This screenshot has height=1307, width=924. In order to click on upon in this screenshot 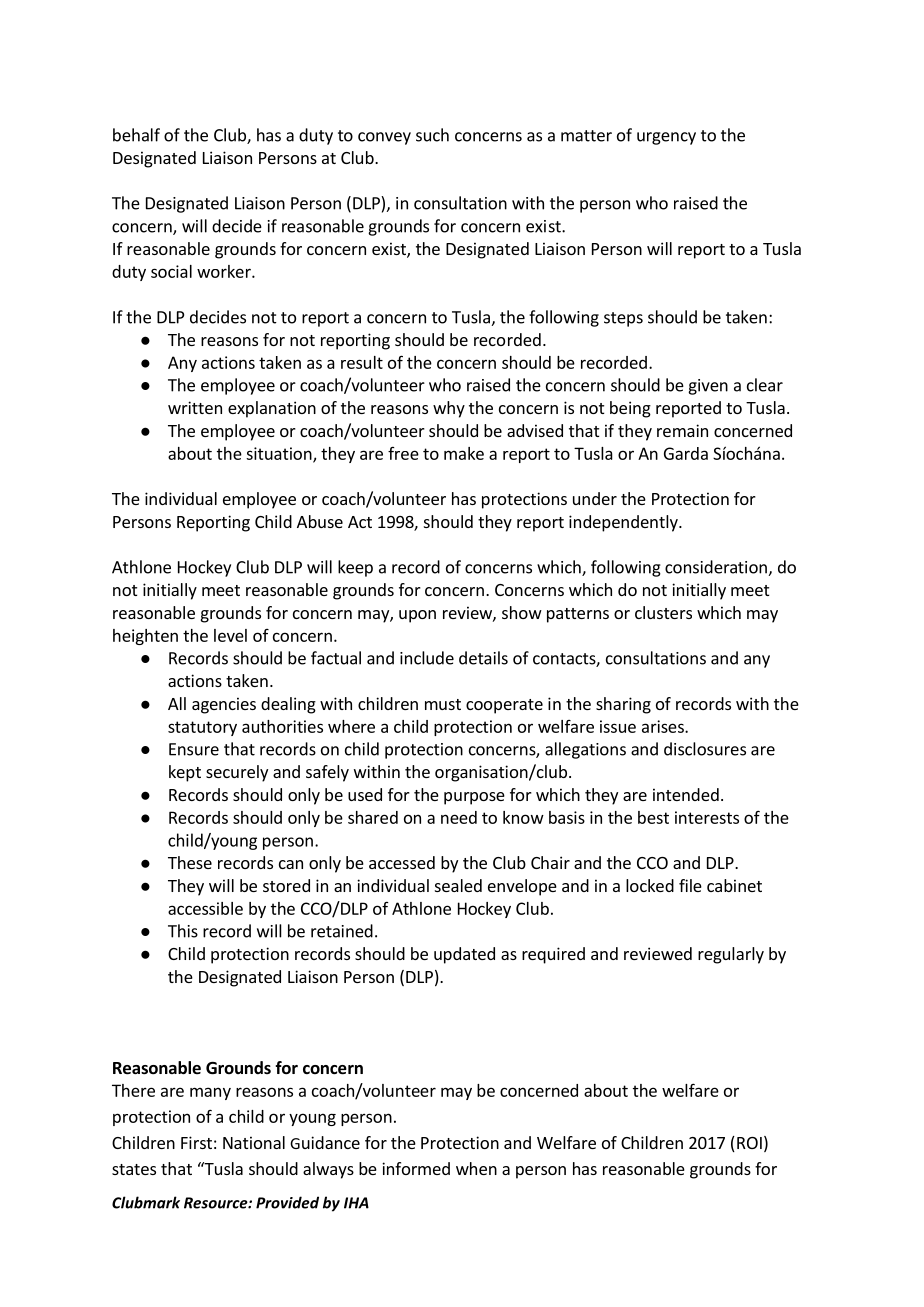, I will do `click(417, 616)`.
